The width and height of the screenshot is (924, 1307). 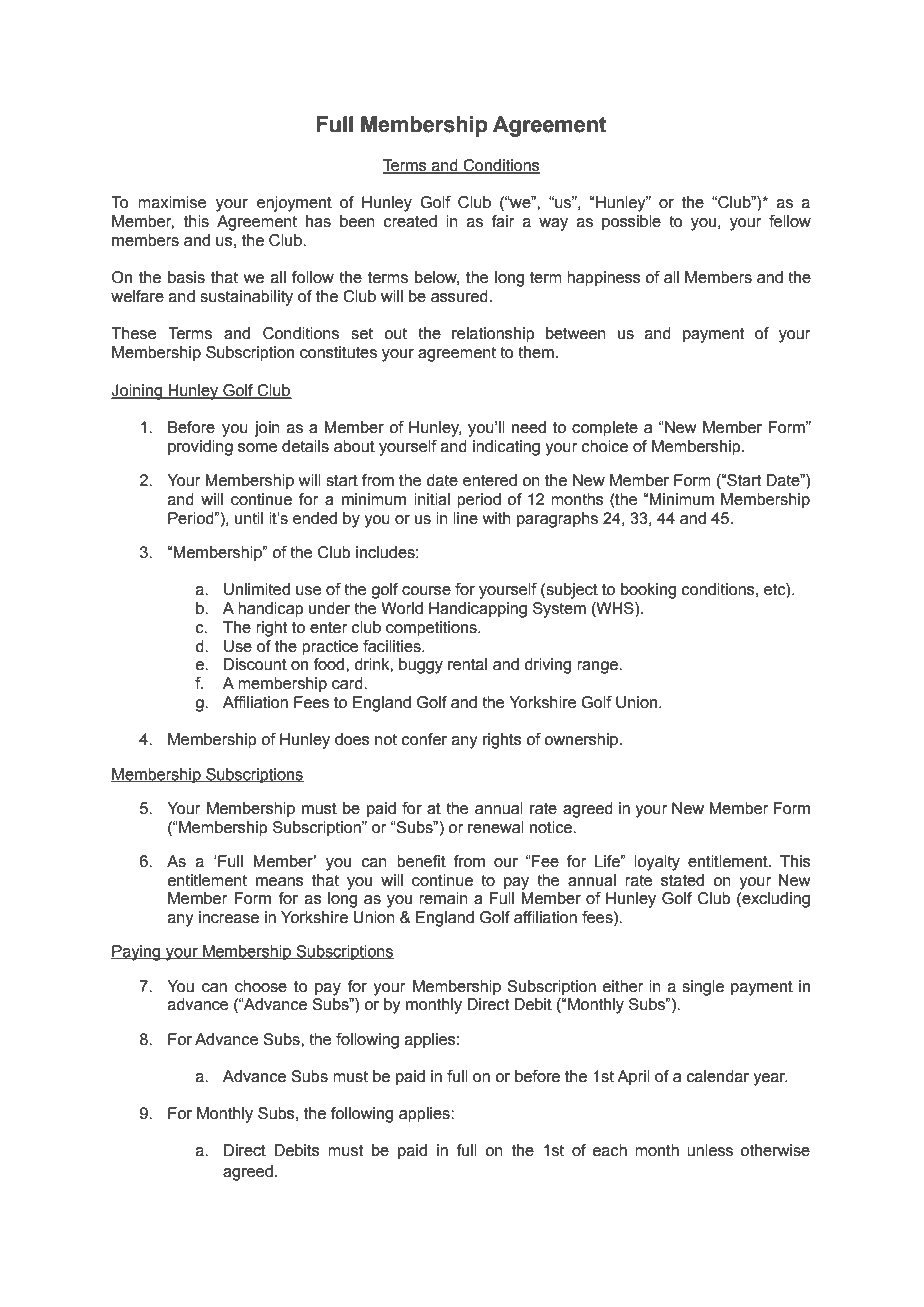 What do you see at coordinates (172, 202) in the screenshot?
I see `maximise` at bounding box center [172, 202].
